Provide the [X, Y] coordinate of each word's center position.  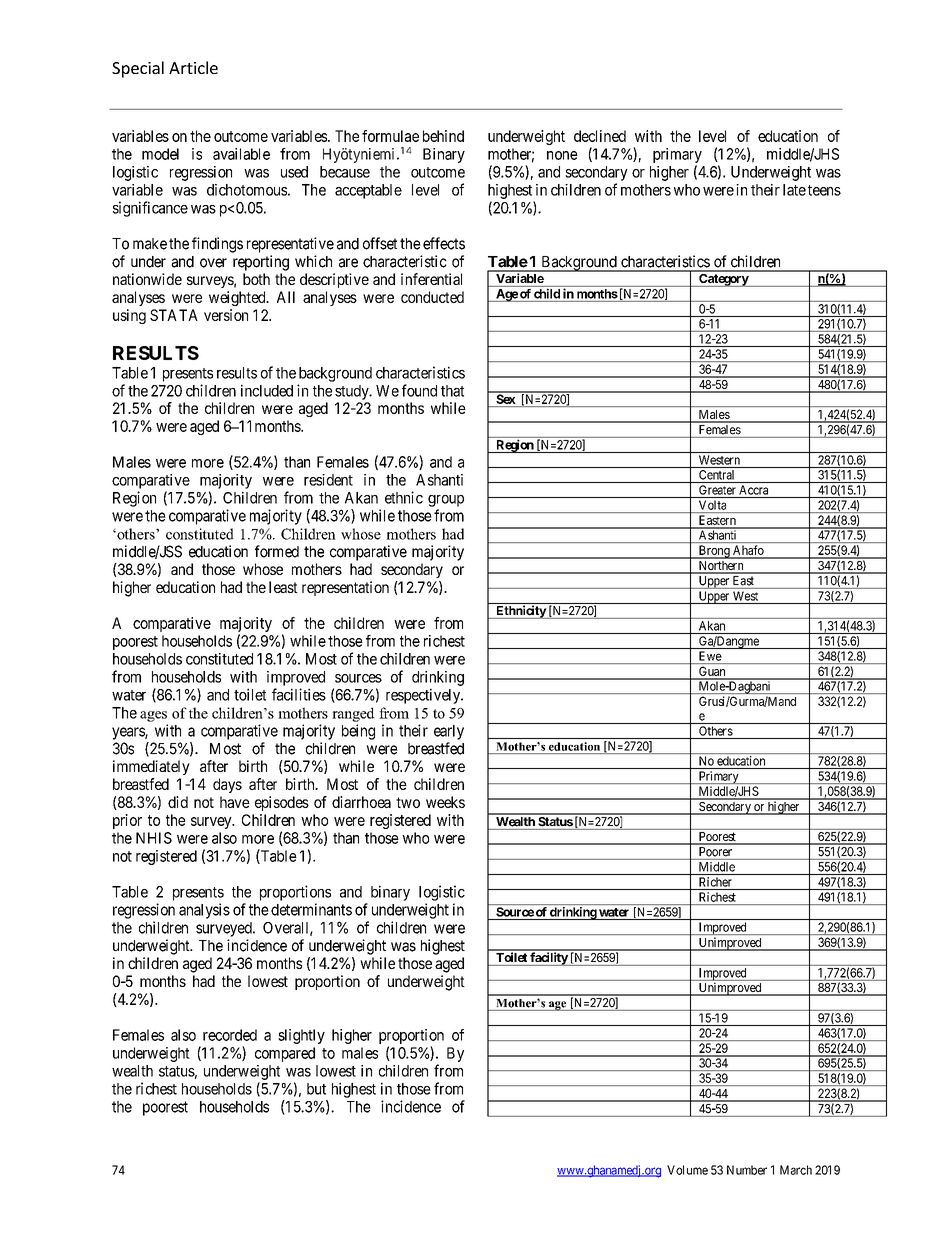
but [316, 1089]
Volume [687, 1170]
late [794, 190]
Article [193, 67]
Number [747, 1170]
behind [443, 136]
